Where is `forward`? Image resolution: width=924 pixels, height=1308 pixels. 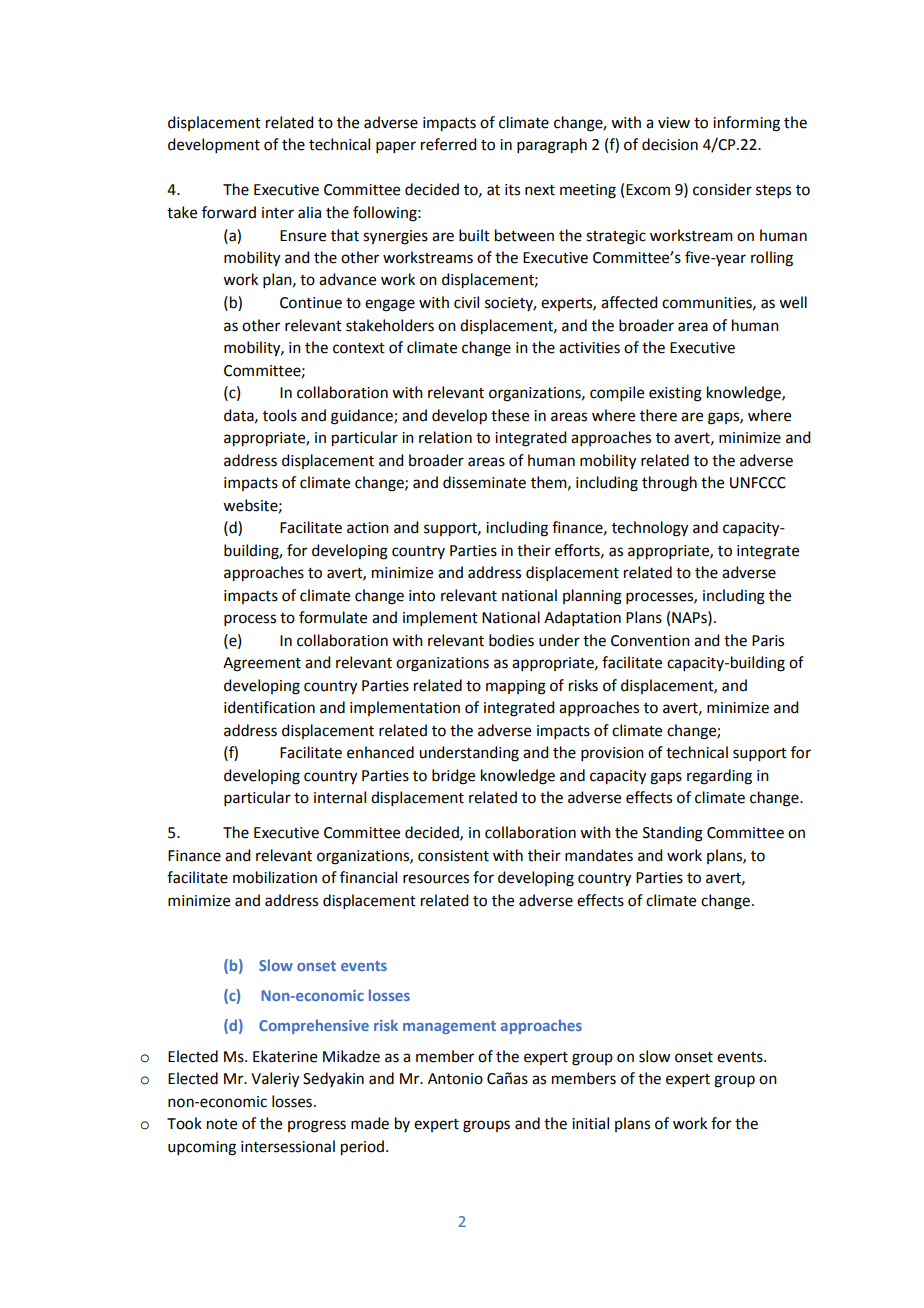 forward is located at coordinates (229, 212).
